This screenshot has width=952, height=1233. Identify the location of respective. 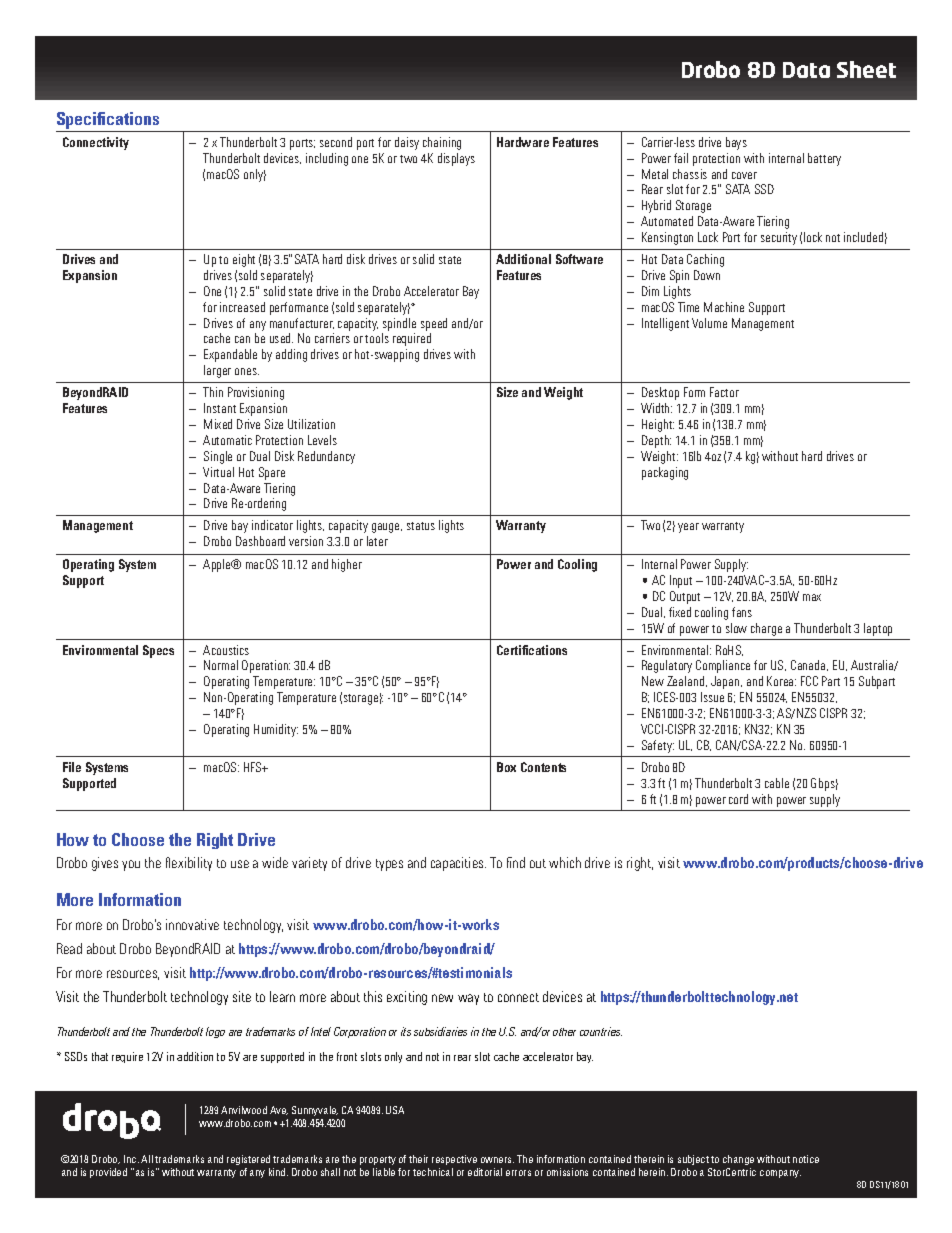
(454, 1160).
